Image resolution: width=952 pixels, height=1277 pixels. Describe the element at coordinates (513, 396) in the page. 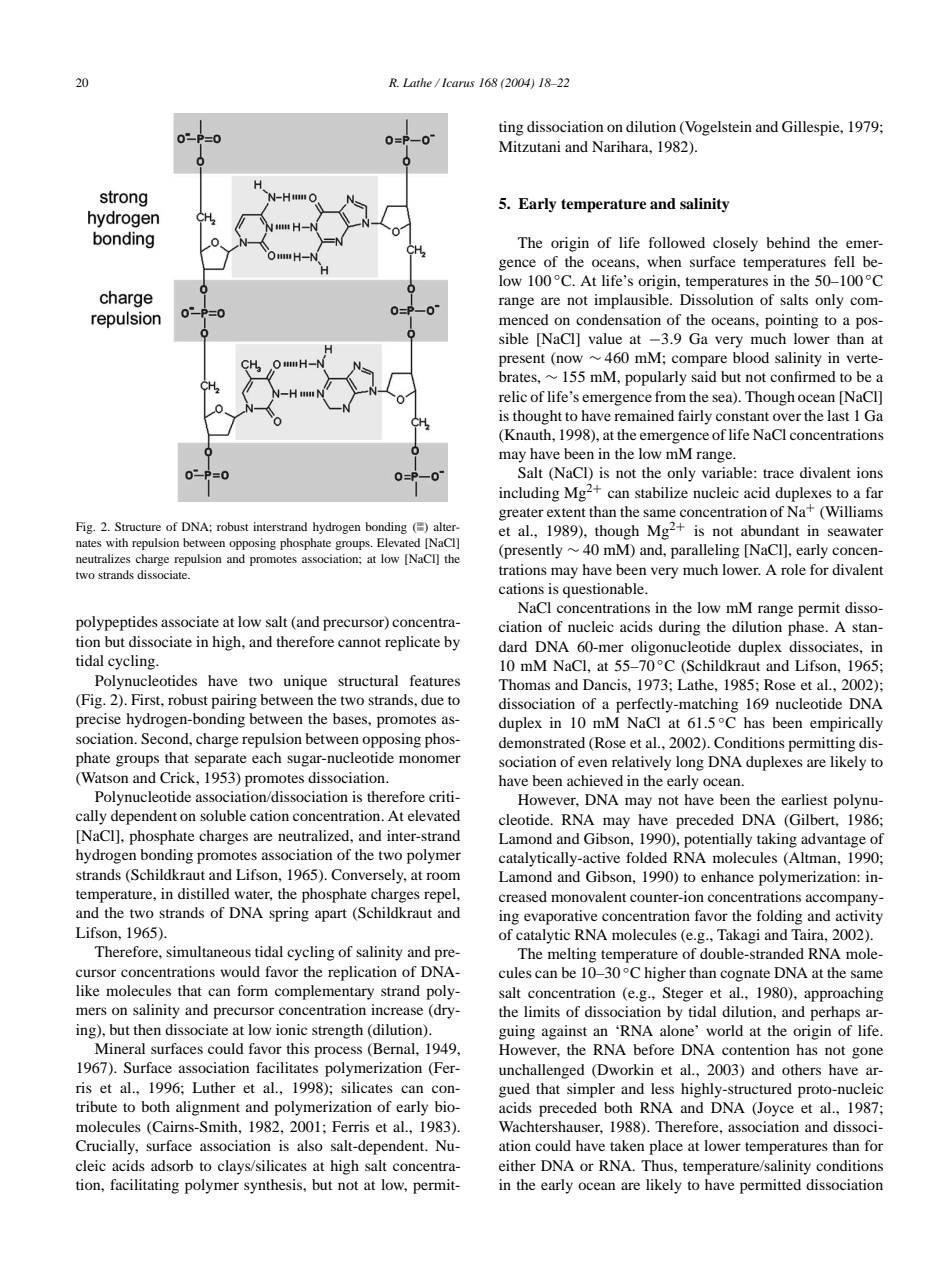

I see `relic` at that location.
